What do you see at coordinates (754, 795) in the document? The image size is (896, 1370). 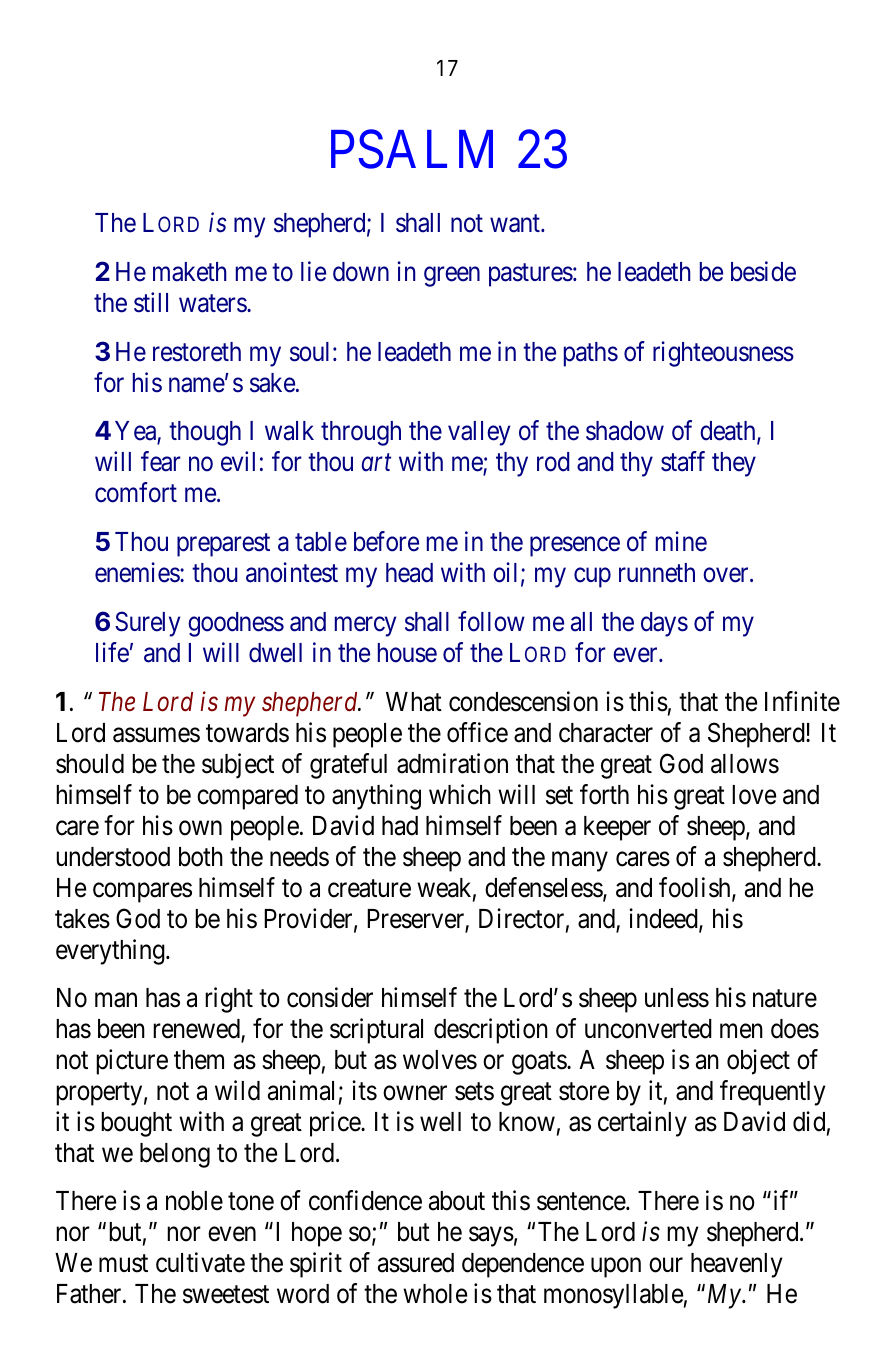 I see `love` at bounding box center [754, 795].
